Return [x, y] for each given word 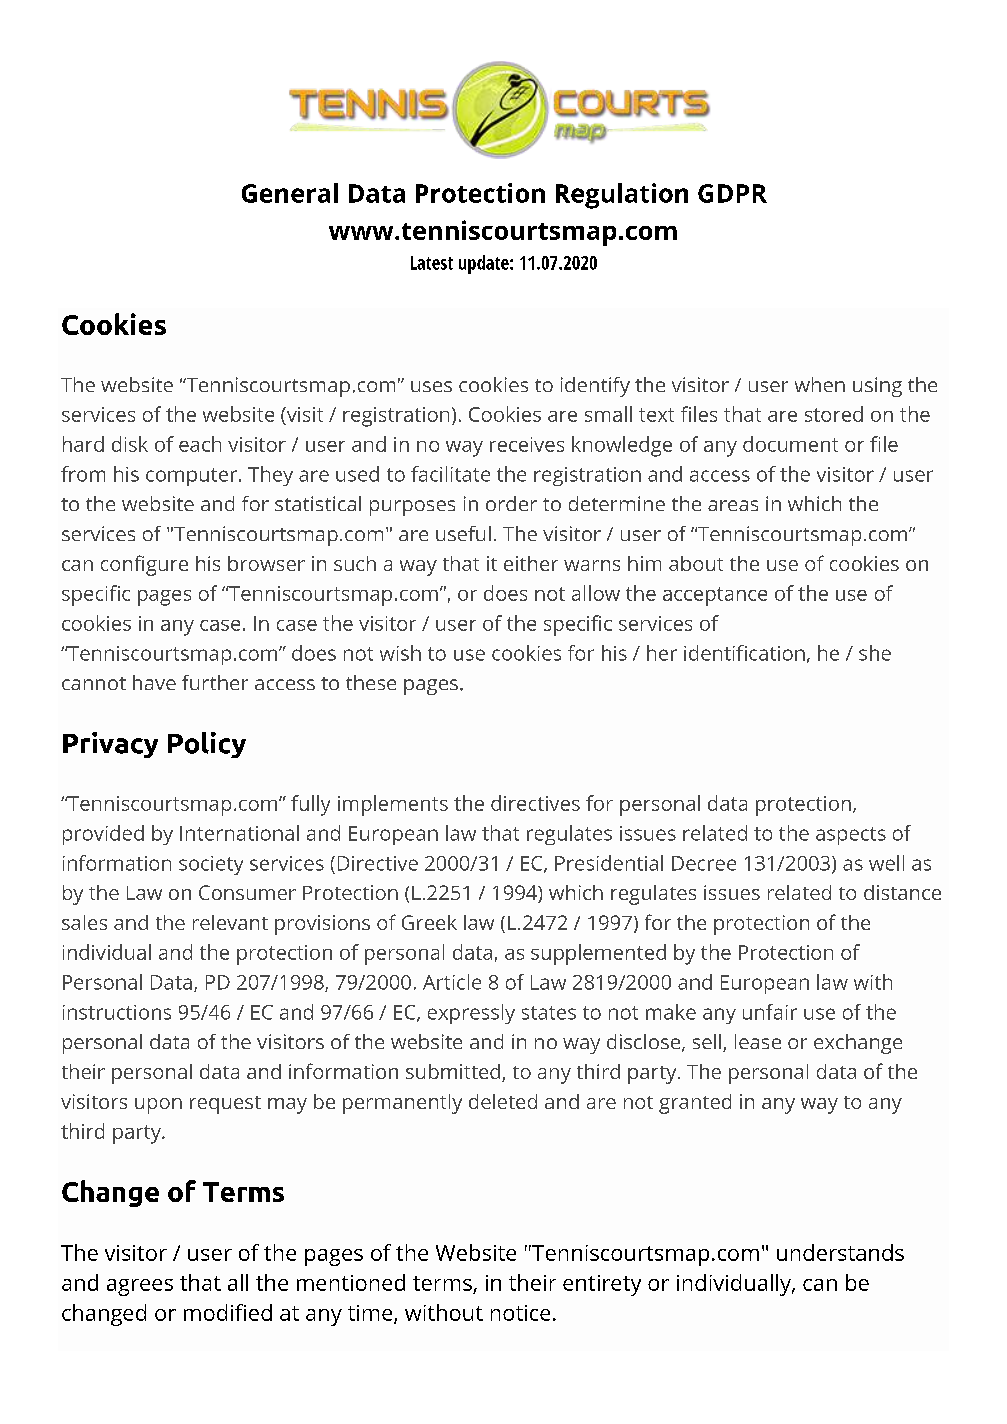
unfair [770, 1012]
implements [393, 805]
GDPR [732, 193]
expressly [471, 1014]
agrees [140, 1287]
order [511, 503]
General [290, 193]
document [790, 444]
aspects [851, 836]
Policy [207, 745]
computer [193, 477]
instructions [117, 1012]
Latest [432, 263]
